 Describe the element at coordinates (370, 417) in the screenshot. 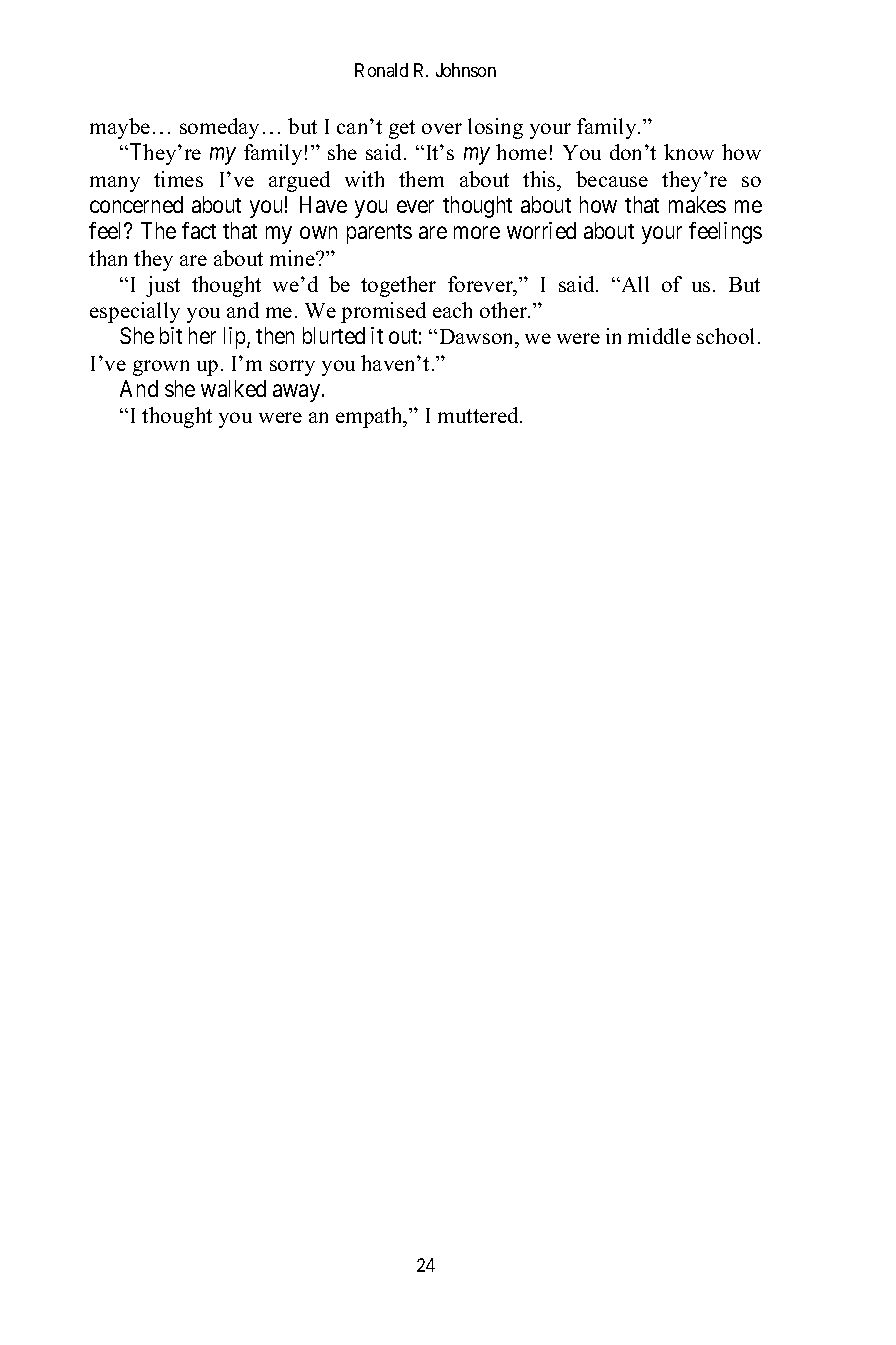

I see `empath` at that location.
